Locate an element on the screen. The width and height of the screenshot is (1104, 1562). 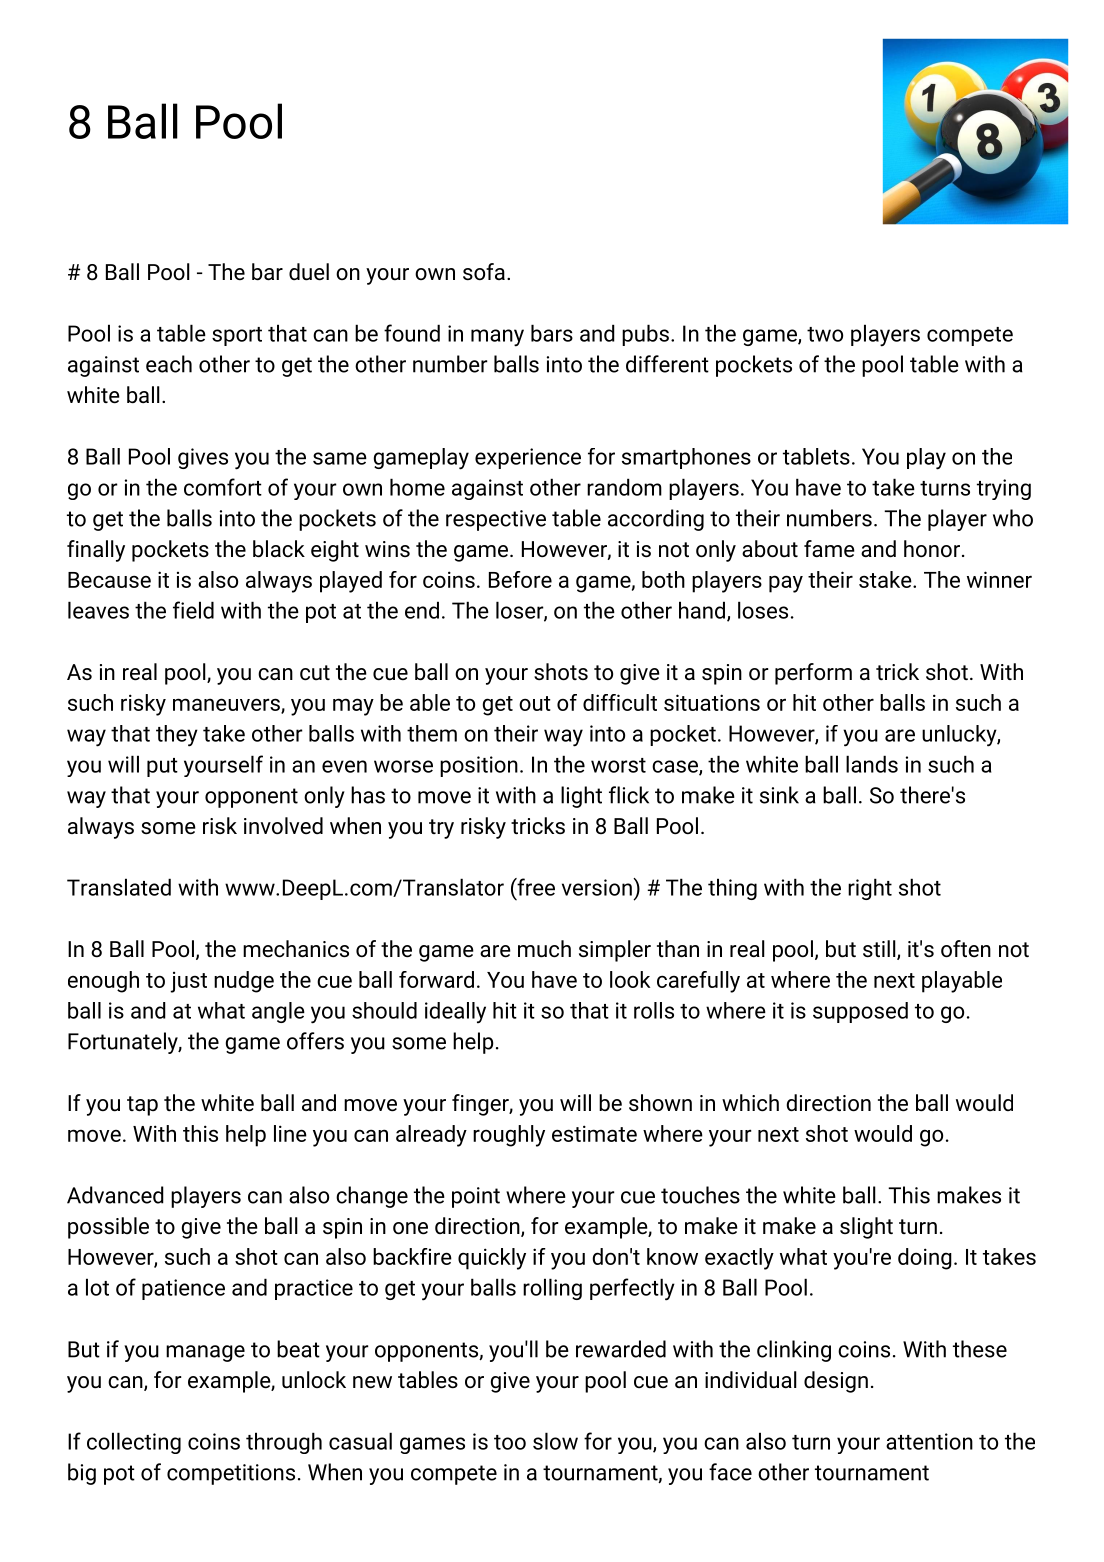
slow is located at coordinates (555, 1441).
